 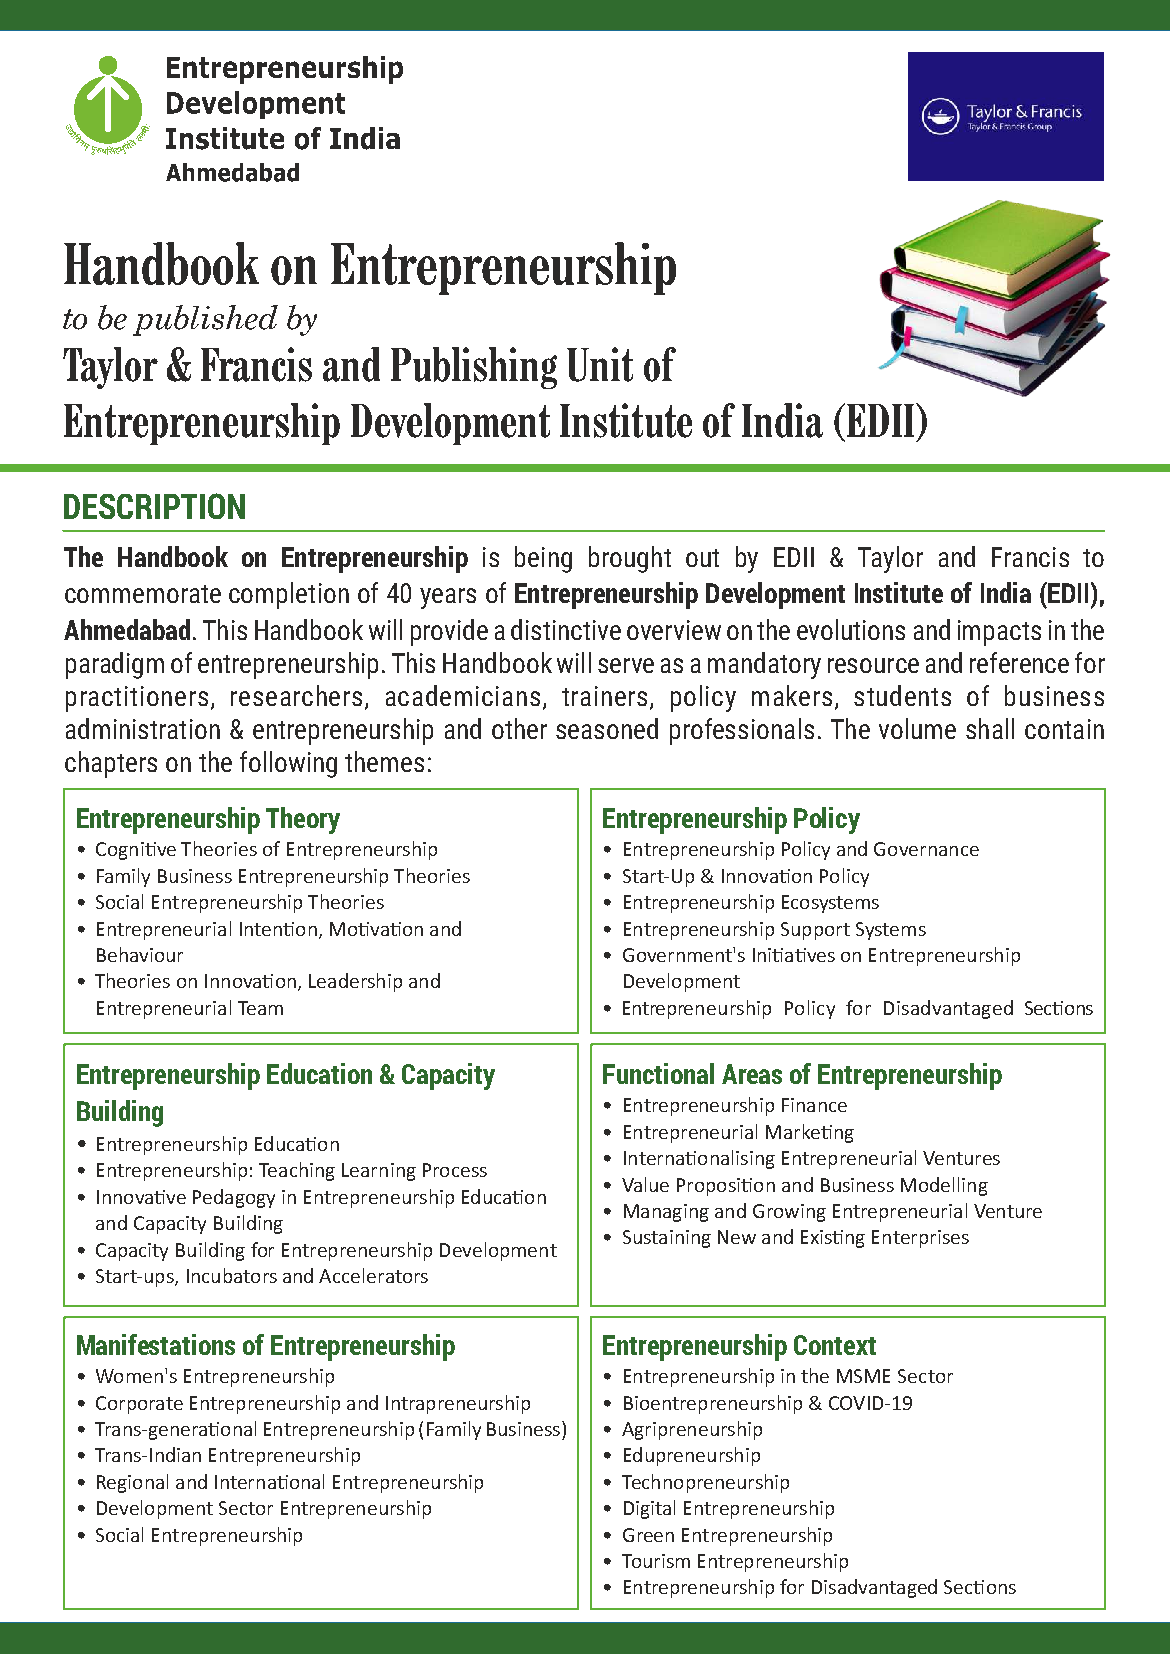 What do you see at coordinates (140, 954) in the screenshot?
I see `Behaviour` at bounding box center [140, 954].
